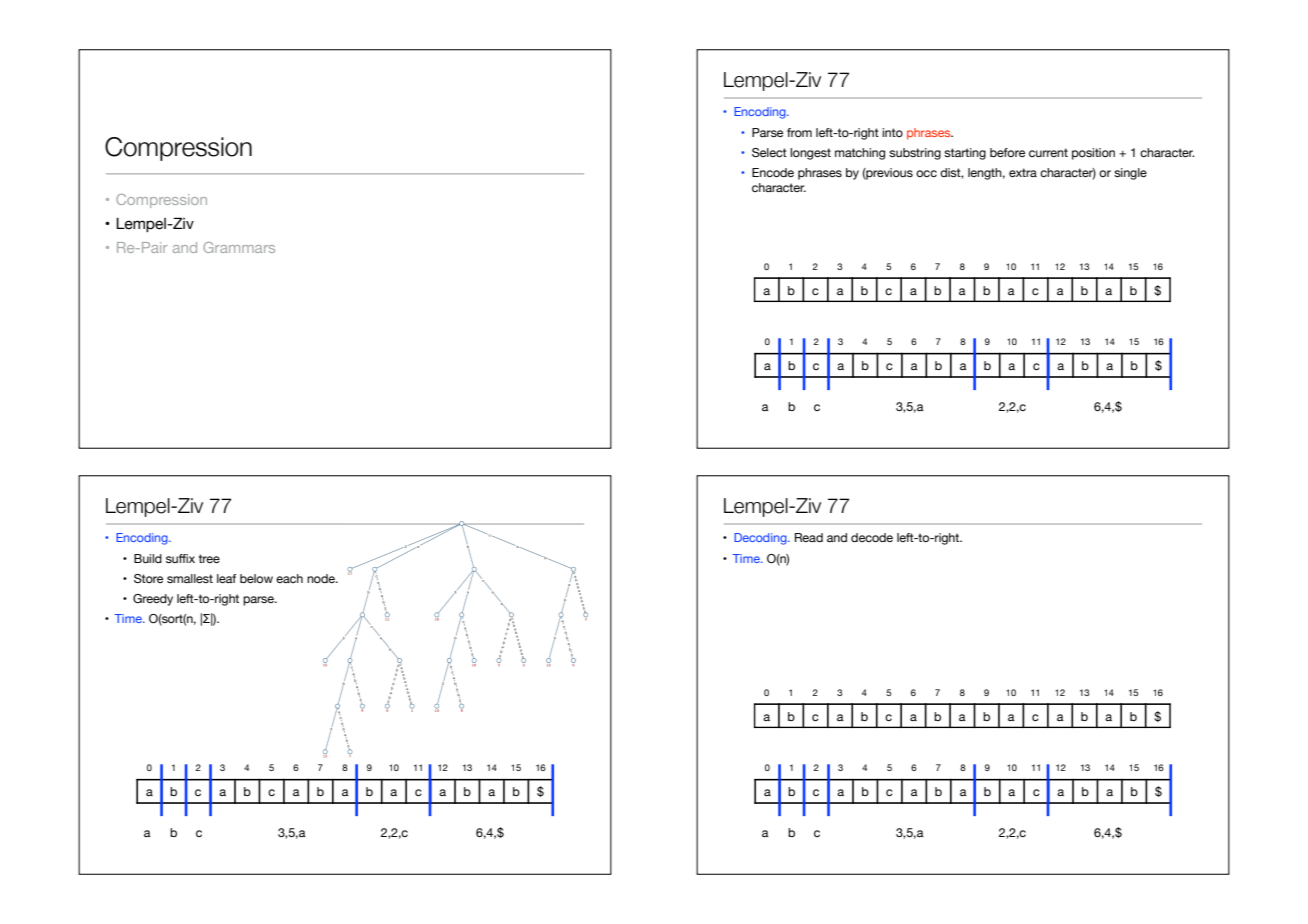  What do you see at coordinates (769, 152) in the document?
I see `Select` at bounding box center [769, 152].
